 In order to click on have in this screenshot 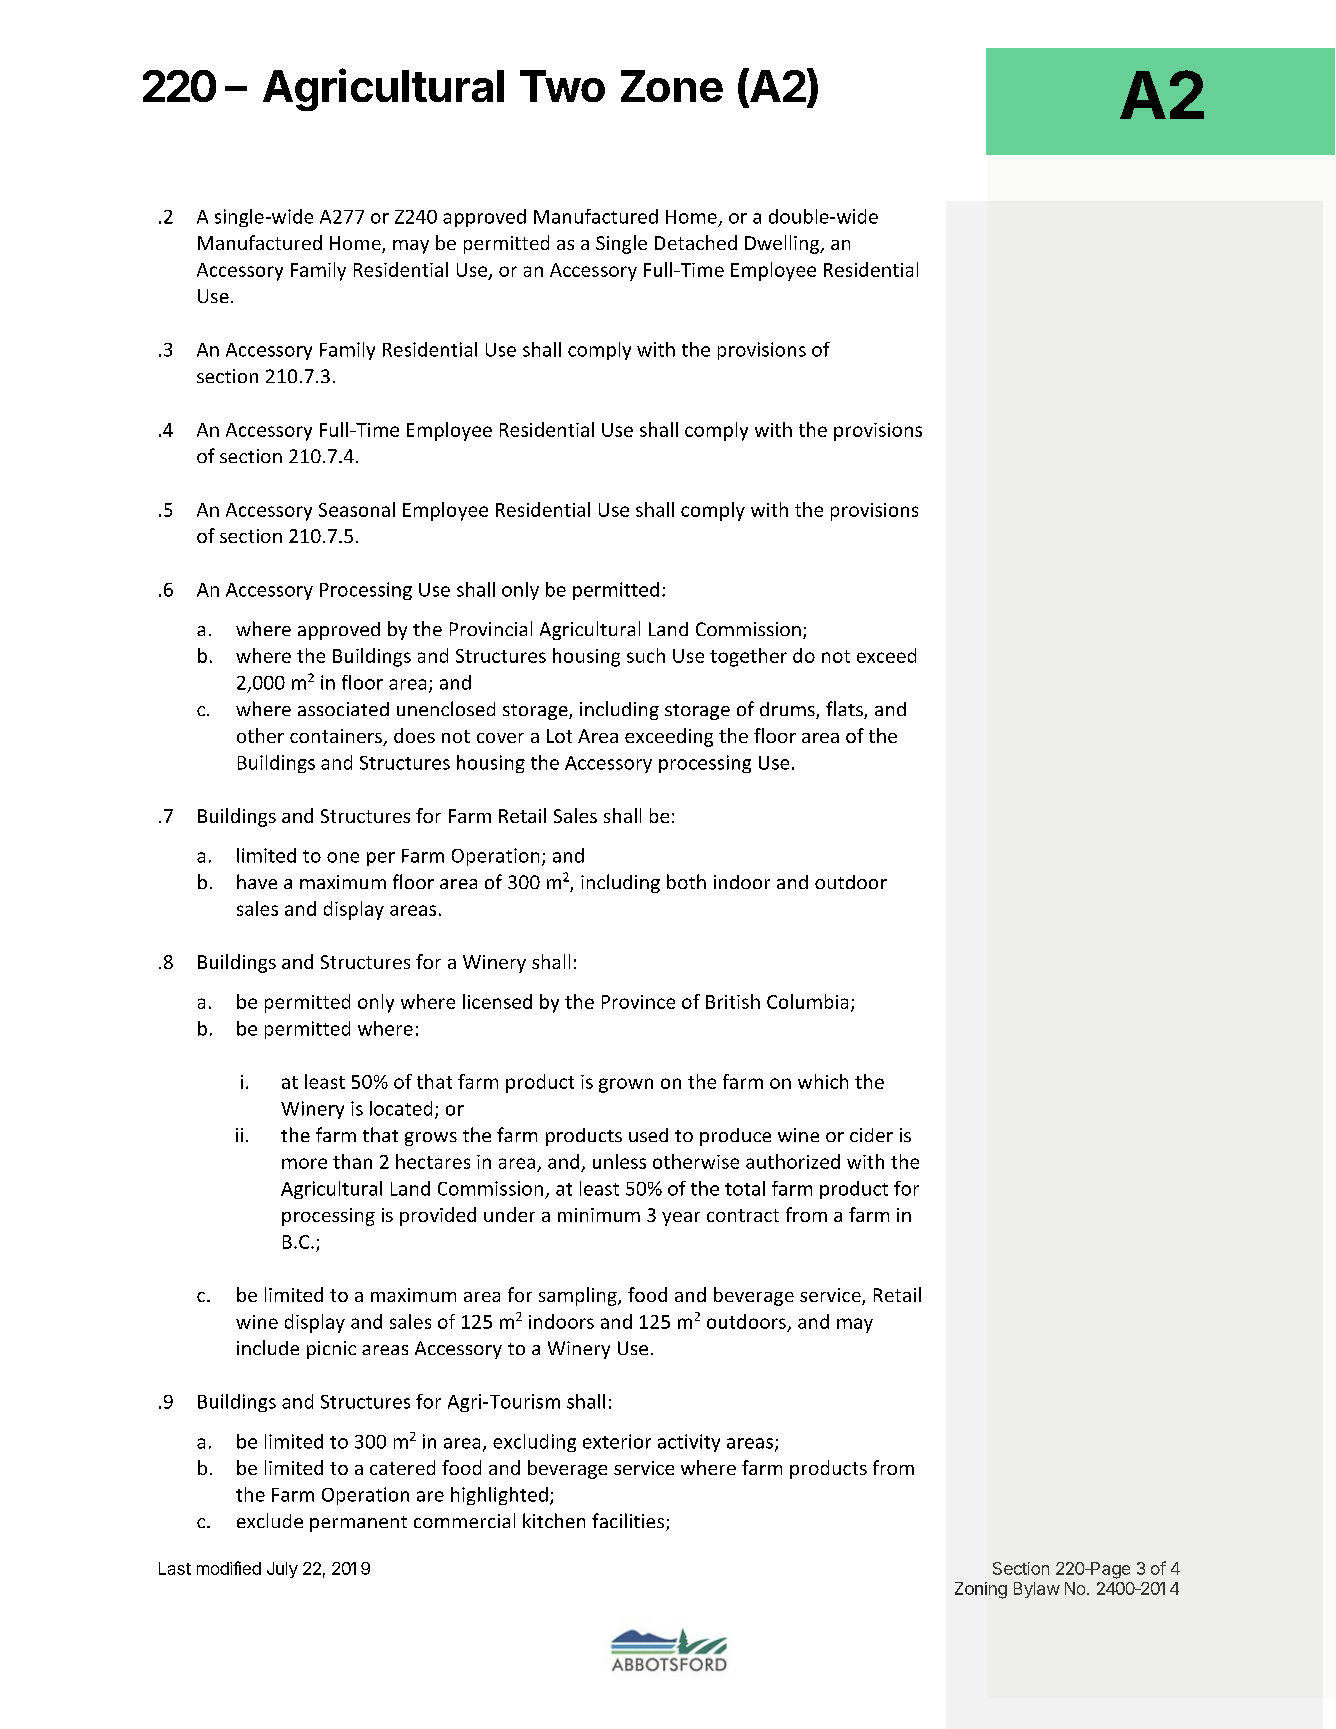, I will do `click(257, 881)`.
